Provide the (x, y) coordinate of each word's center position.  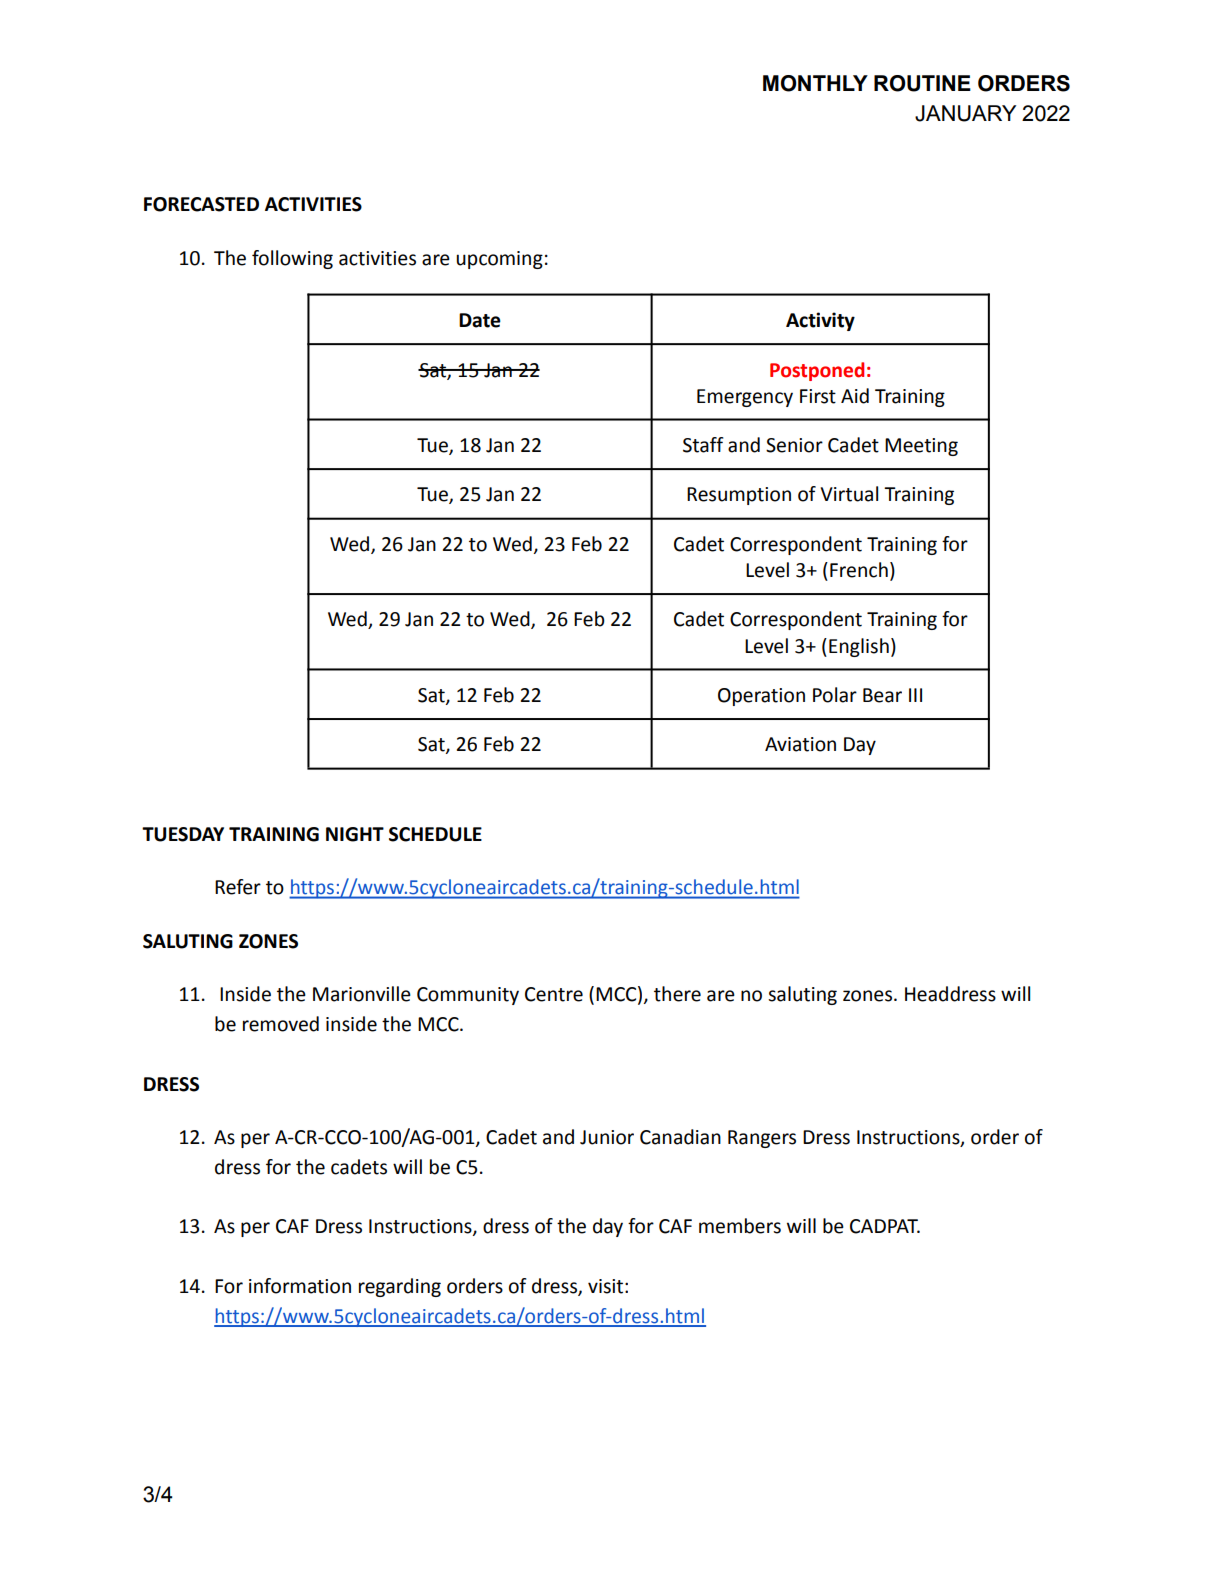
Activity (820, 321)
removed (281, 1024)
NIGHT (355, 834)
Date (480, 320)
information (300, 1286)
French (859, 570)
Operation (761, 697)
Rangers (762, 1139)
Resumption (739, 496)
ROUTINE (922, 83)
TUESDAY (183, 834)
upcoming (499, 260)
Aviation (800, 744)
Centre (554, 994)
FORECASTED (201, 204)
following (292, 259)
